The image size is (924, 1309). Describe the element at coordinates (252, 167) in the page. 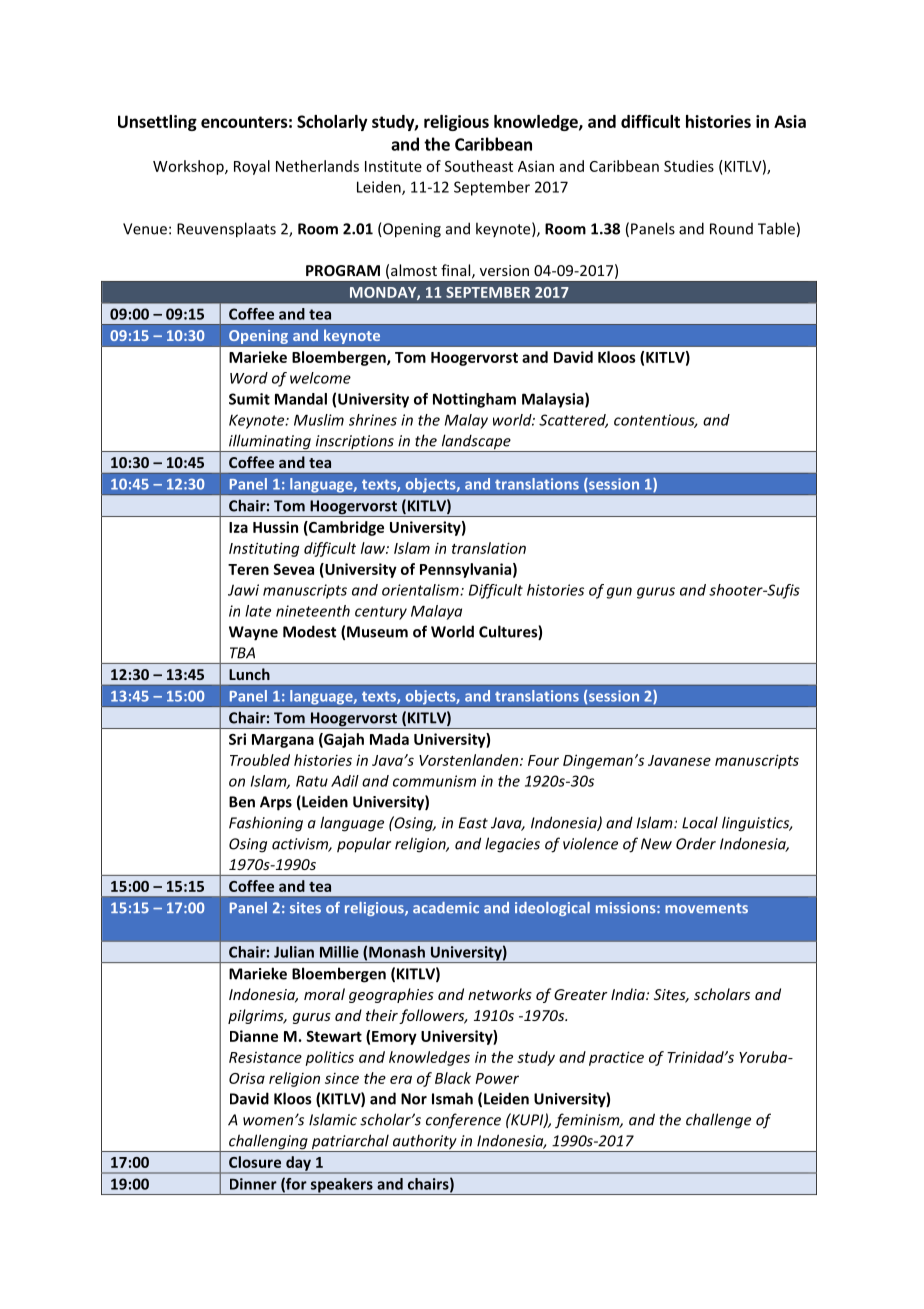

I see `Royal` at that location.
